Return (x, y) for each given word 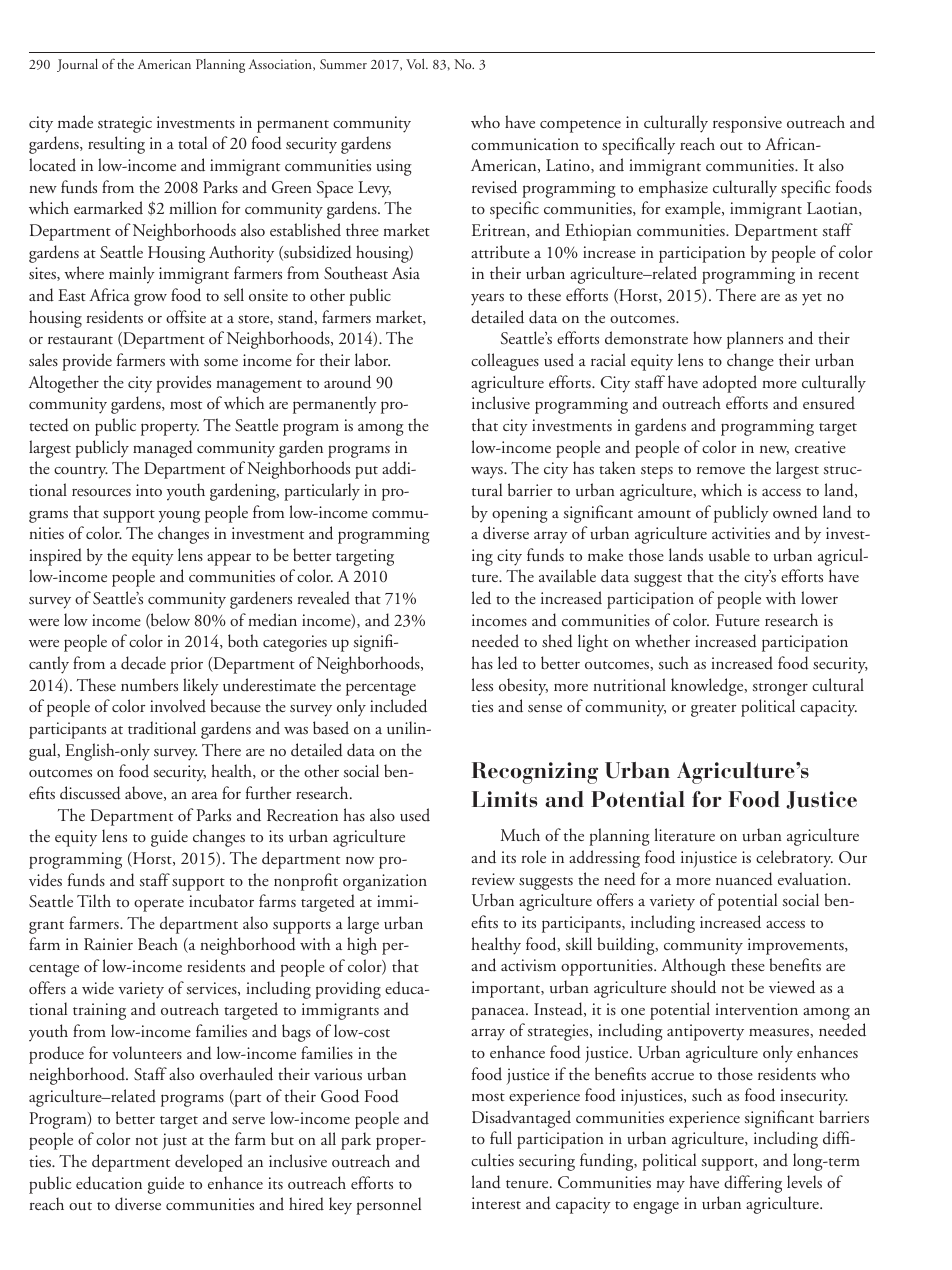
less (482, 685)
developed (209, 1163)
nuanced (744, 879)
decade (143, 663)
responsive (747, 124)
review (493, 879)
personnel (388, 1206)
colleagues (505, 362)
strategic (125, 124)
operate (159, 905)
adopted (730, 384)
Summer (343, 64)
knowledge (708, 687)
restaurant (80, 340)
